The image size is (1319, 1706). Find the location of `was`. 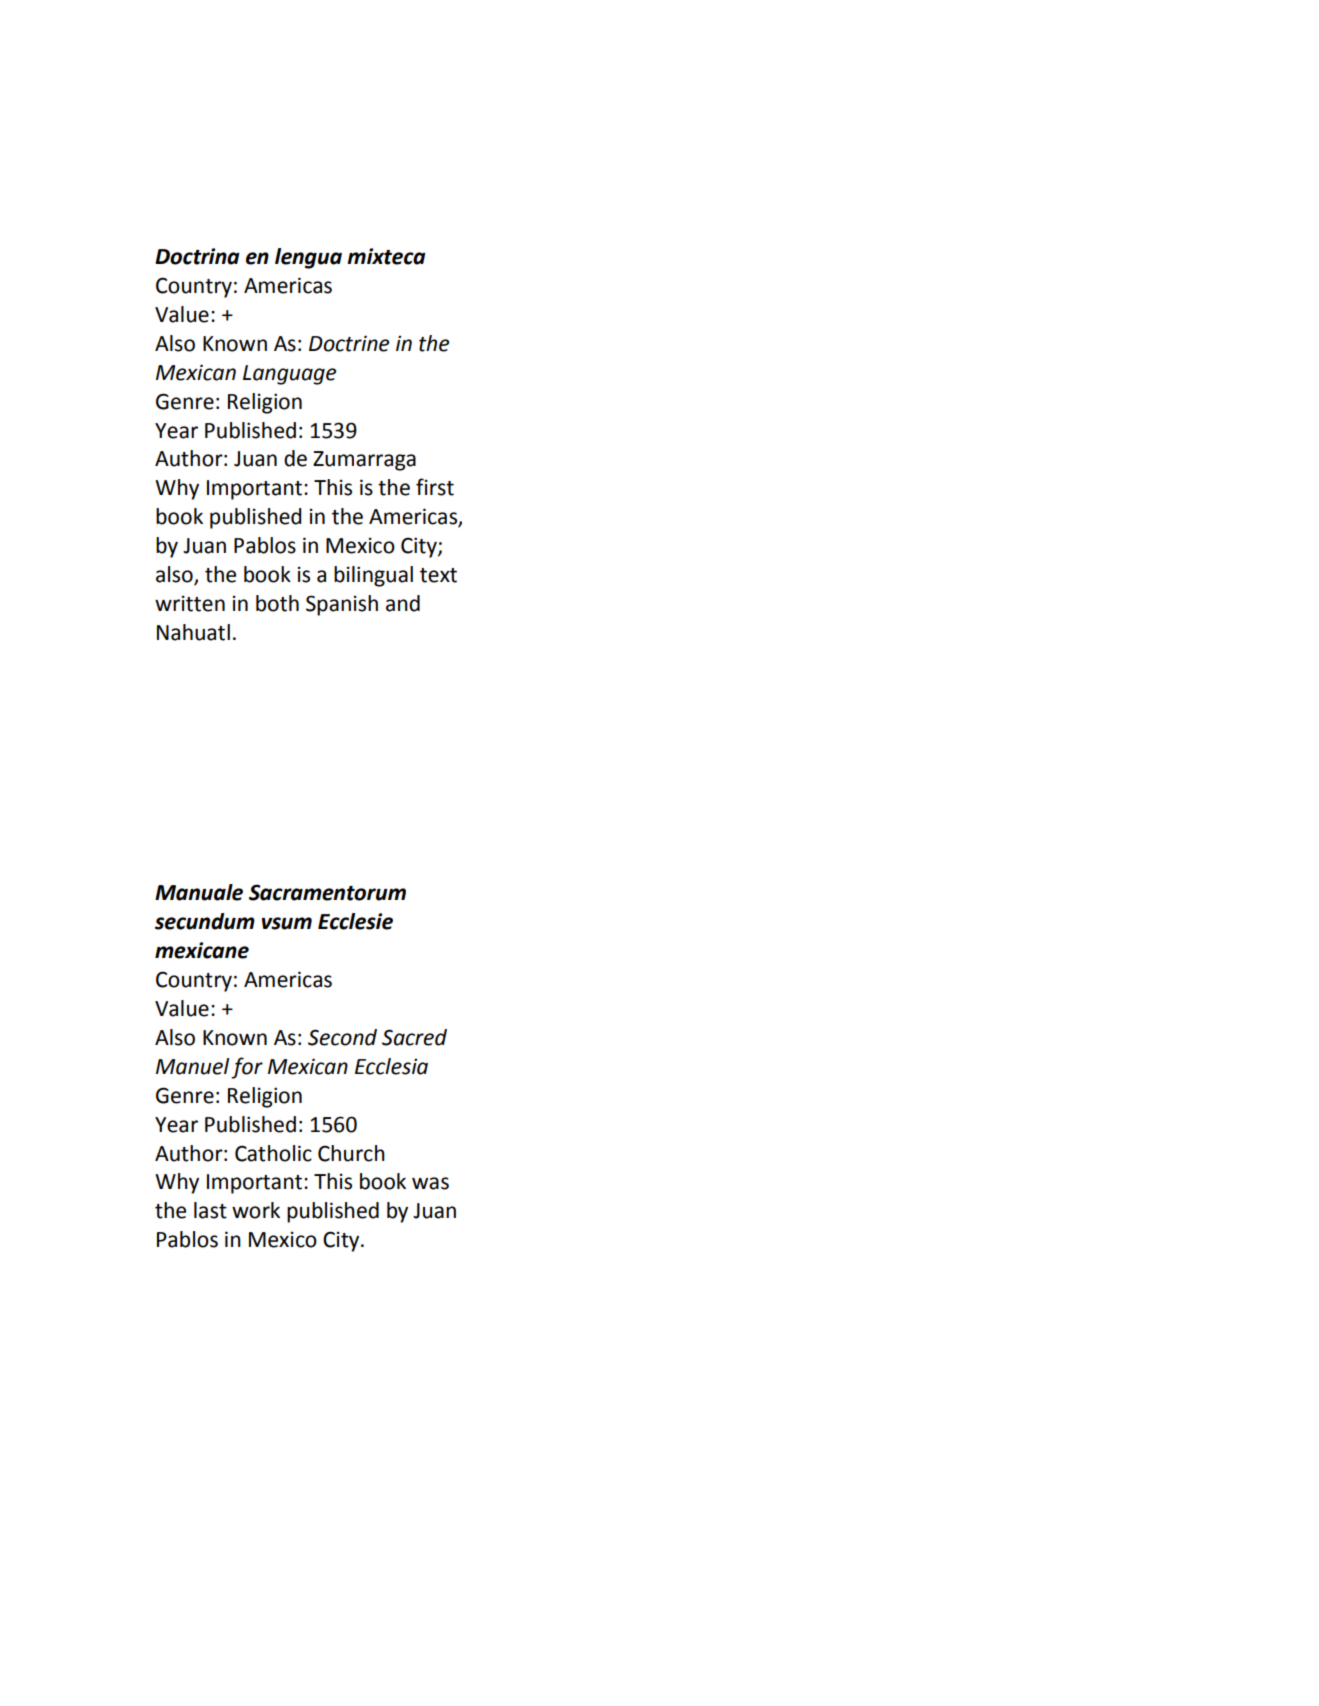

was is located at coordinates (430, 1183).
